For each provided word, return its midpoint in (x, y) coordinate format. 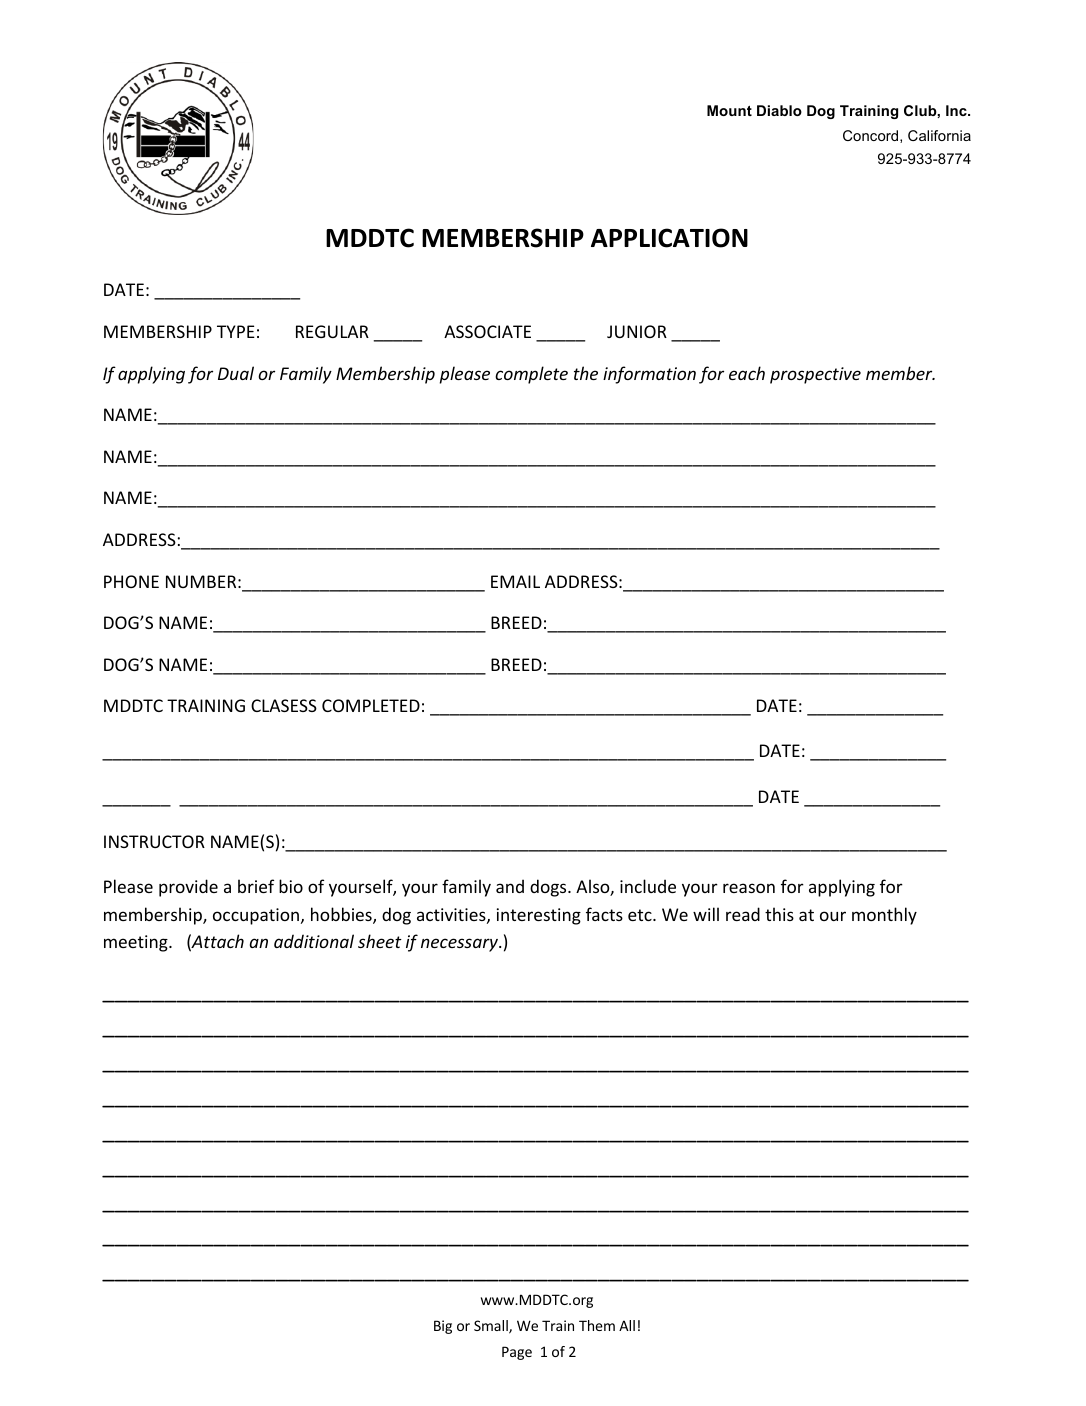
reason (749, 888)
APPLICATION (669, 238)
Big (443, 1327)
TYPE (236, 331)
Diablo (779, 110)
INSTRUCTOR (154, 841)
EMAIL (515, 581)
